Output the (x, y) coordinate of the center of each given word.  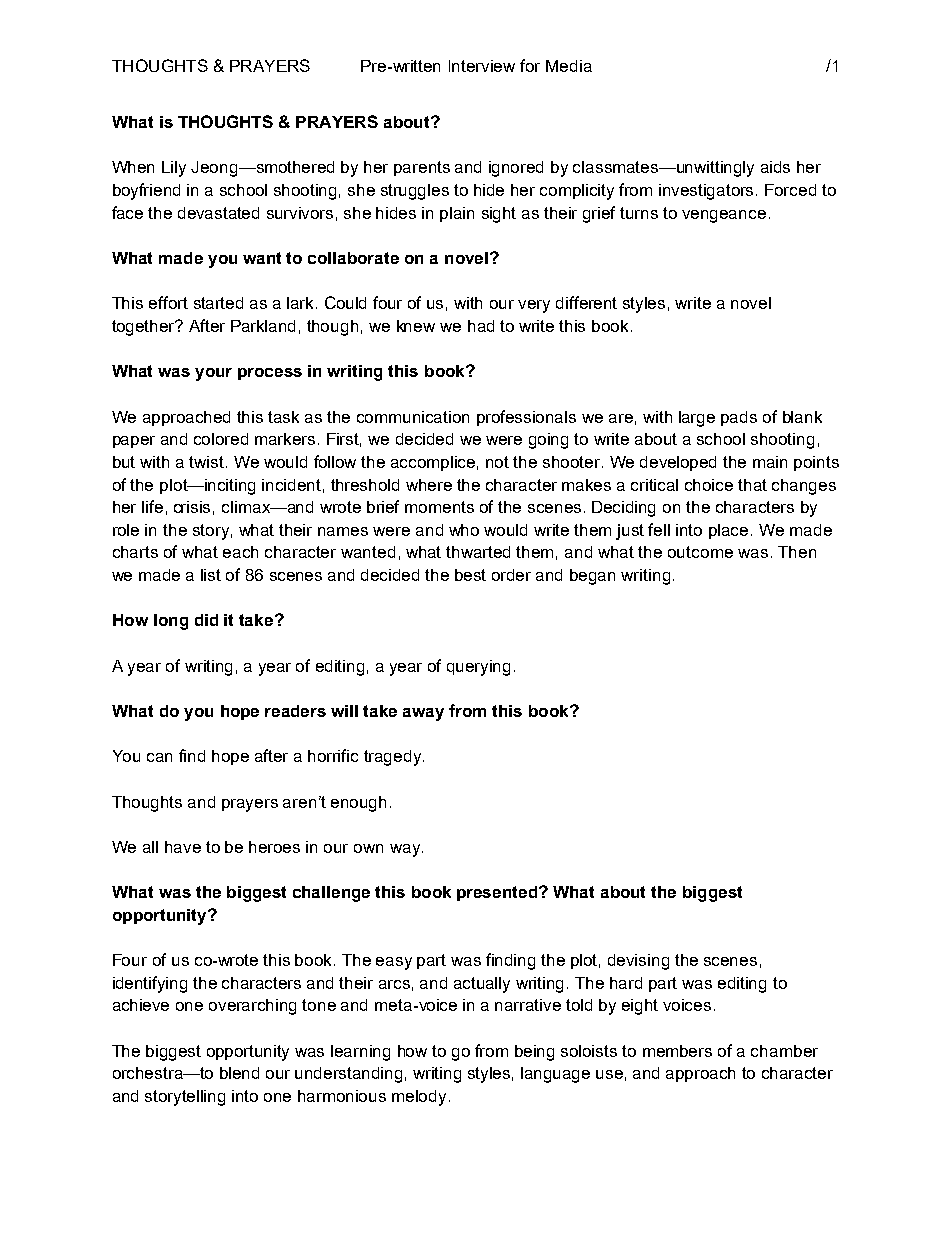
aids (775, 167)
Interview (482, 66)
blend (239, 1073)
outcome (700, 552)
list (211, 575)
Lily (174, 169)
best (470, 575)
